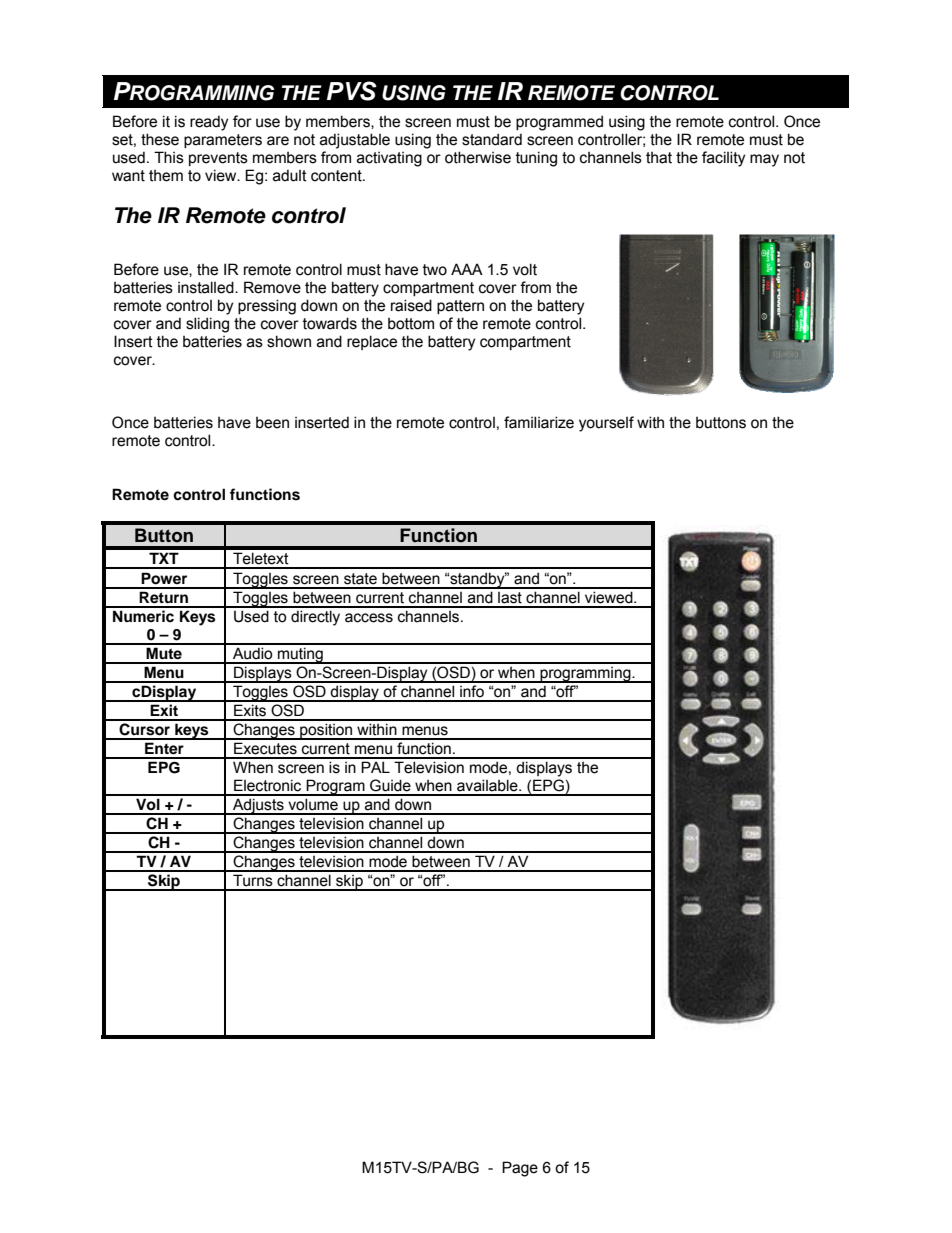  I want to click on been, so click(272, 423).
